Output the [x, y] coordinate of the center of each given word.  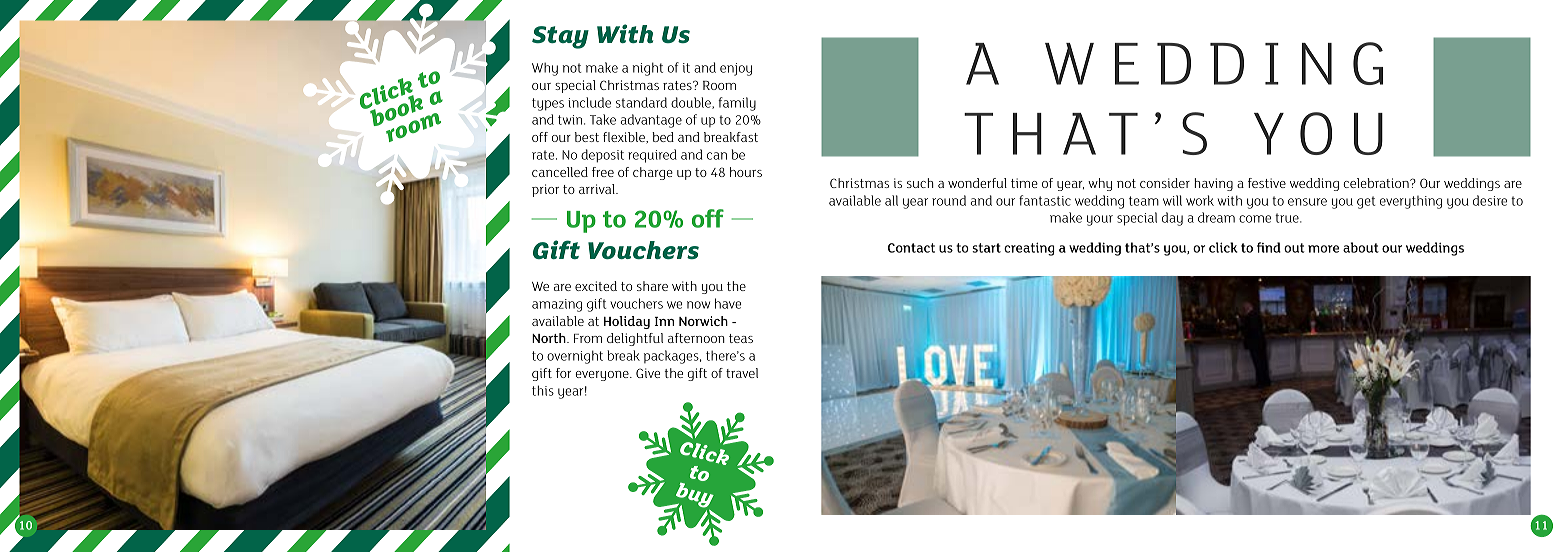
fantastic [1045, 200]
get [1366, 202]
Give [648, 373]
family [737, 104]
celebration [1377, 183]
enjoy [736, 69]
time [1024, 183]
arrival [598, 189]
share [652, 286]
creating [1029, 249]
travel [742, 373]
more [1323, 249]
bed [663, 137]
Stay [560, 37]
